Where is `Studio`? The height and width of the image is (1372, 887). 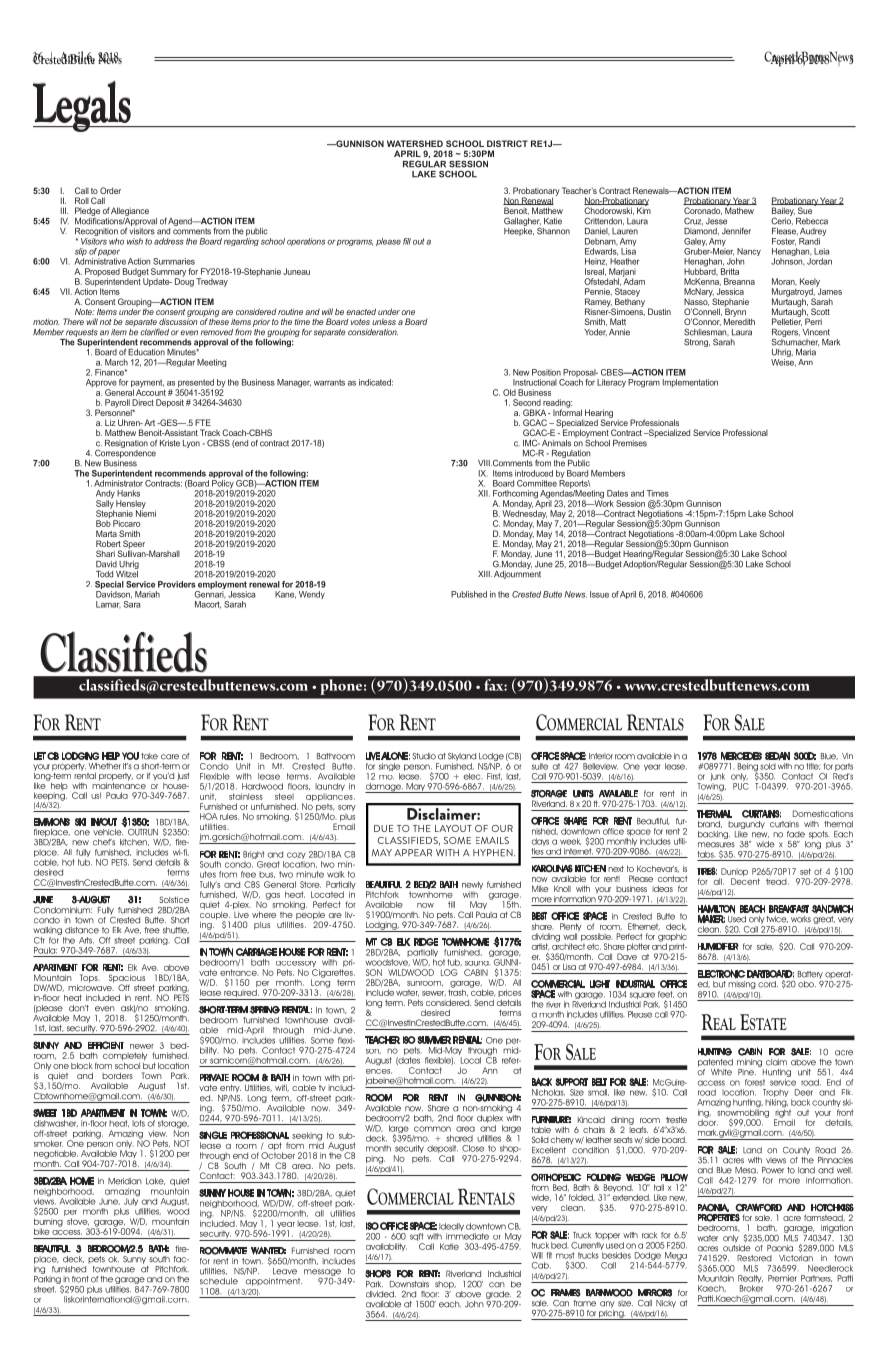 Studio is located at coordinates (424, 756).
